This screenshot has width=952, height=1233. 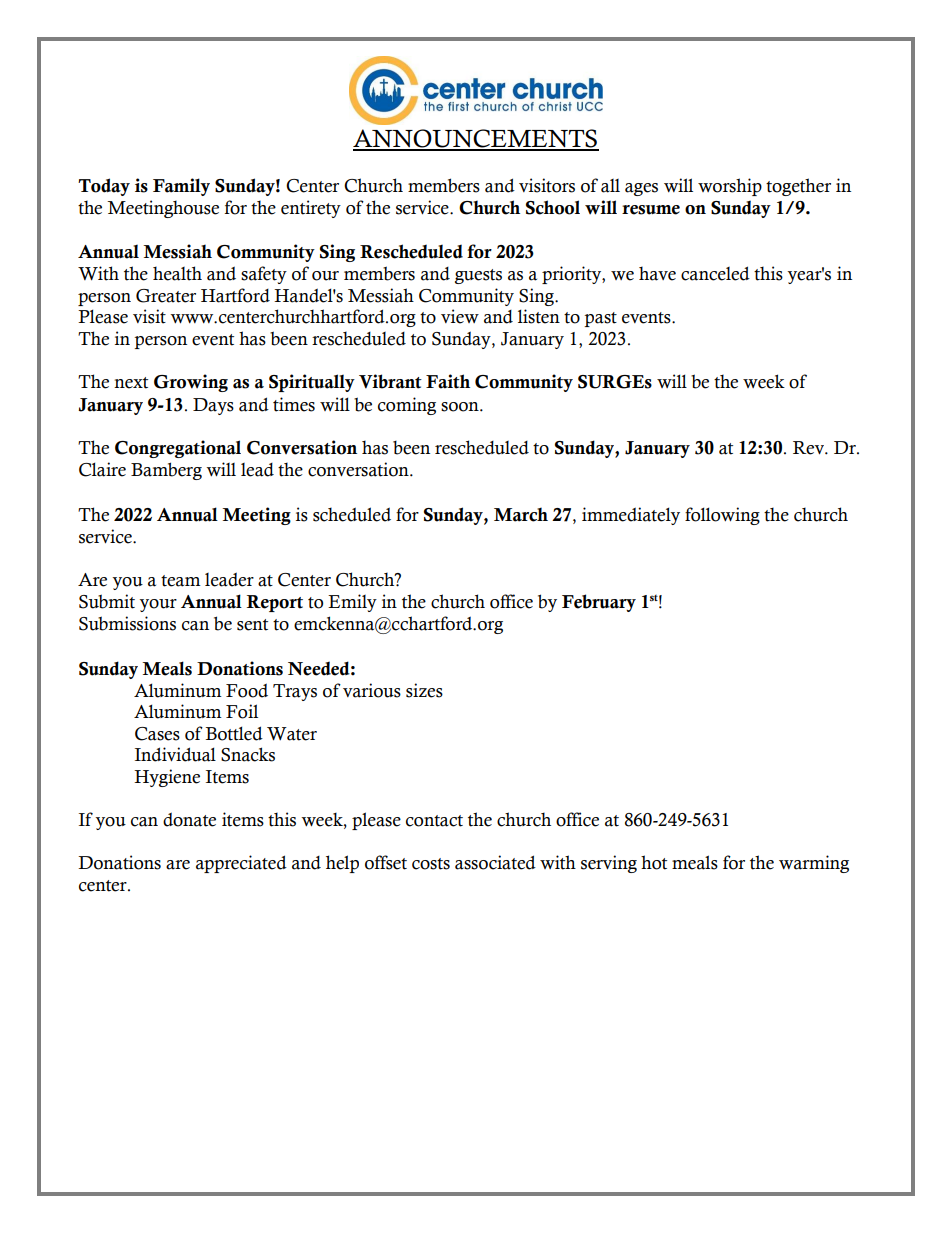 I want to click on donate, so click(x=189, y=819).
